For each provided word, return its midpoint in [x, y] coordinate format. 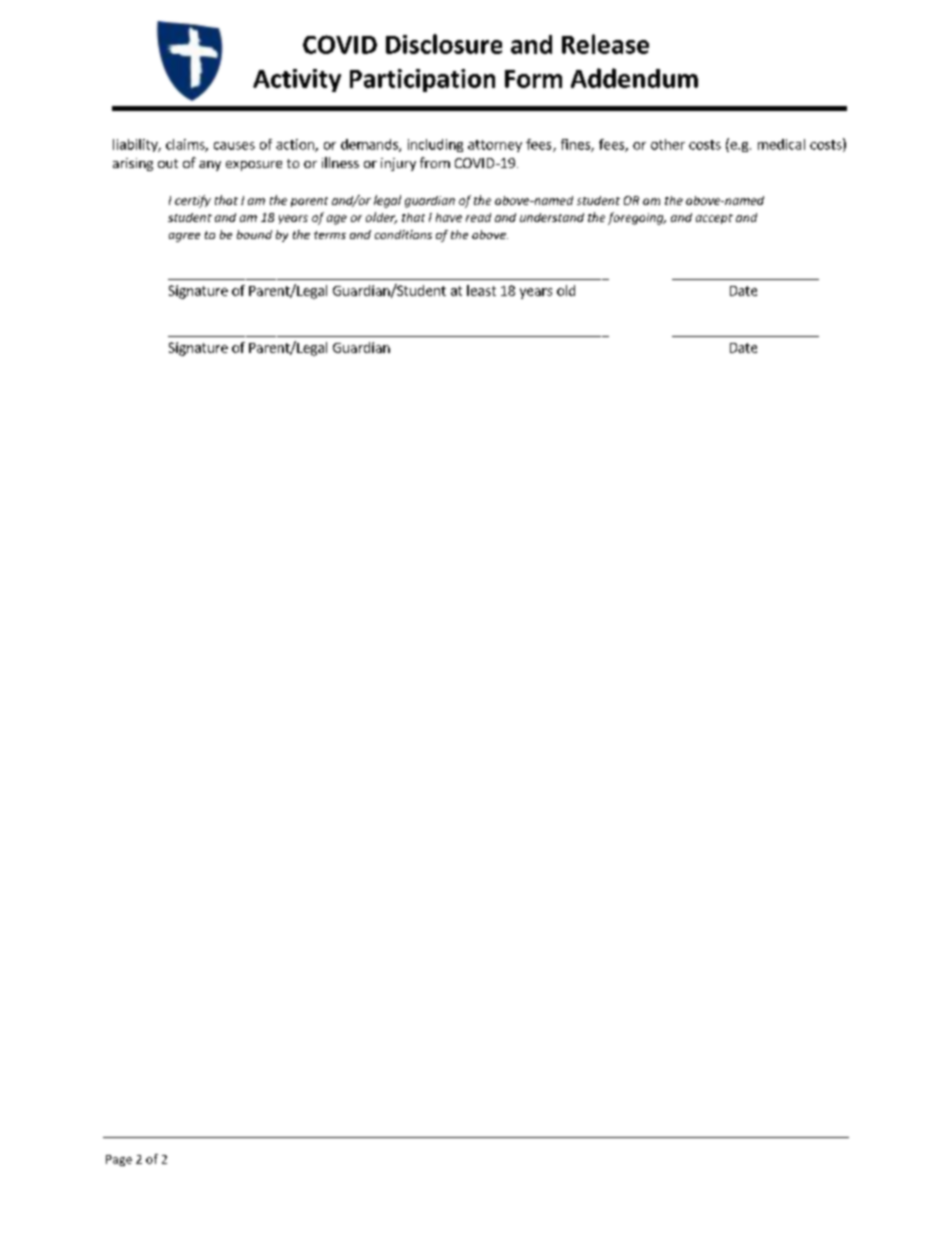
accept [714, 219]
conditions [403, 234]
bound [254, 234]
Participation [422, 80]
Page [119, 1160]
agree [184, 237]
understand [552, 217]
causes [234, 146]
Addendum [634, 78]
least [481, 290]
